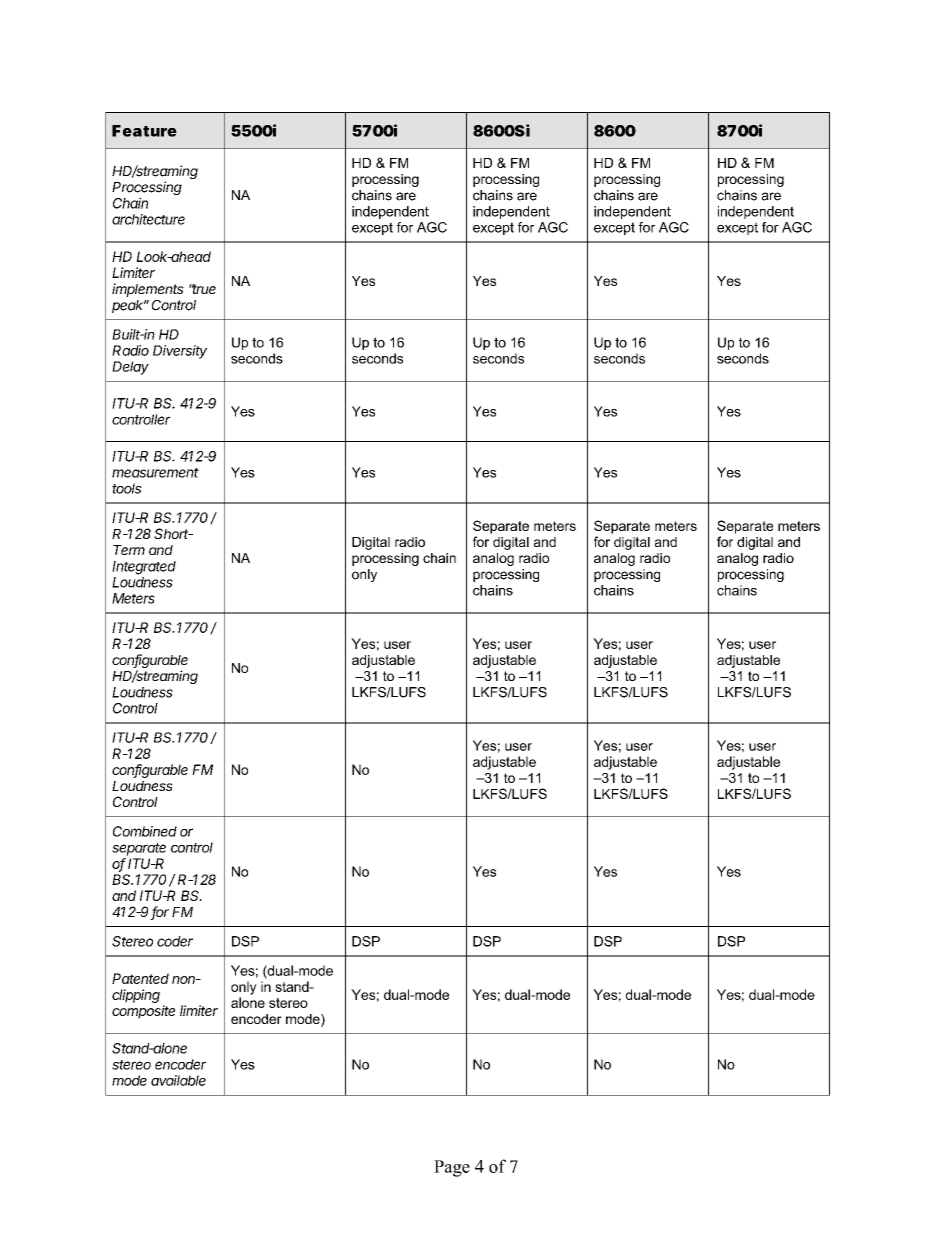 The height and width of the screenshot is (1233, 952). Describe the element at coordinates (155, 473) in the screenshot. I see `measurement` at that location.
